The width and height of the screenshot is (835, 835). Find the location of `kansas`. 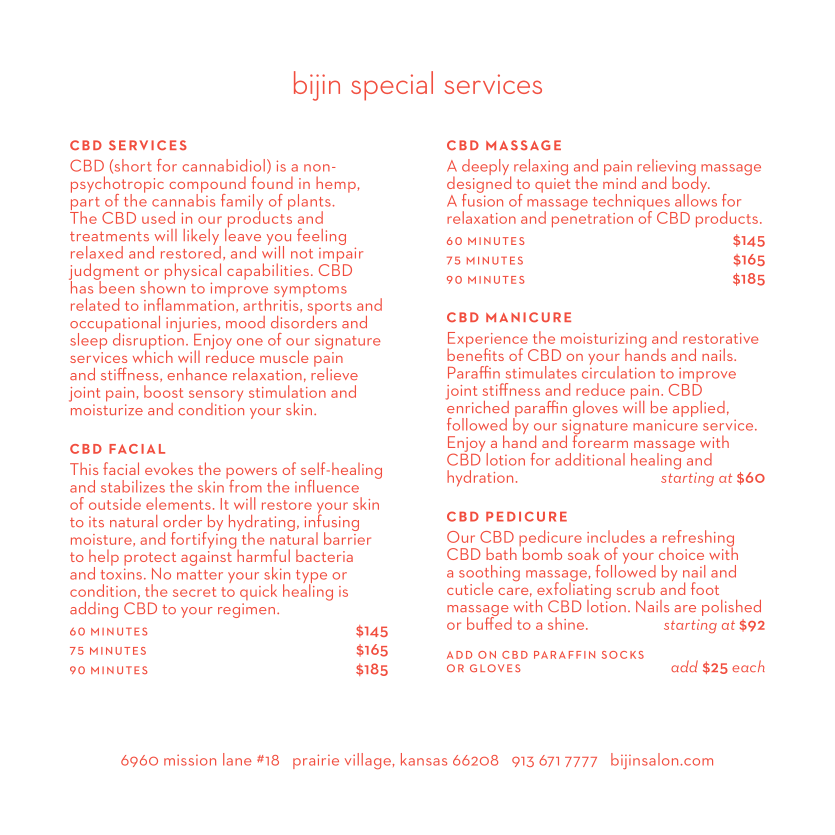

kansas is located at coordinates (424, 759).
